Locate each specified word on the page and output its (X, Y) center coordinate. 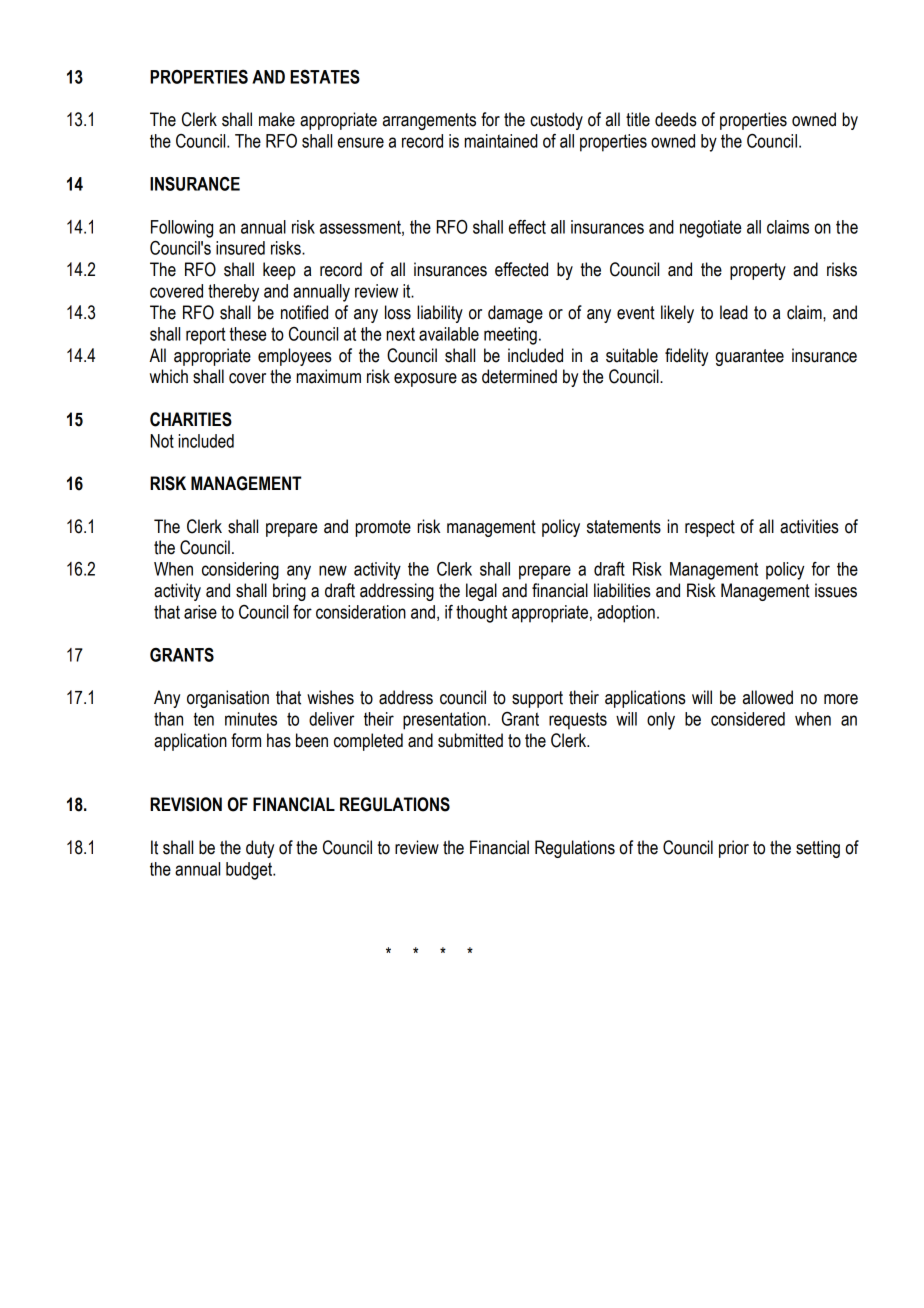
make (277, 119)
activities (809, 526)
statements (624, 527)
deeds (676, 119)
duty (260, 849)
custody (556, 121)
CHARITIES (191, 419)
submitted (470, 740)
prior (734, 849)
